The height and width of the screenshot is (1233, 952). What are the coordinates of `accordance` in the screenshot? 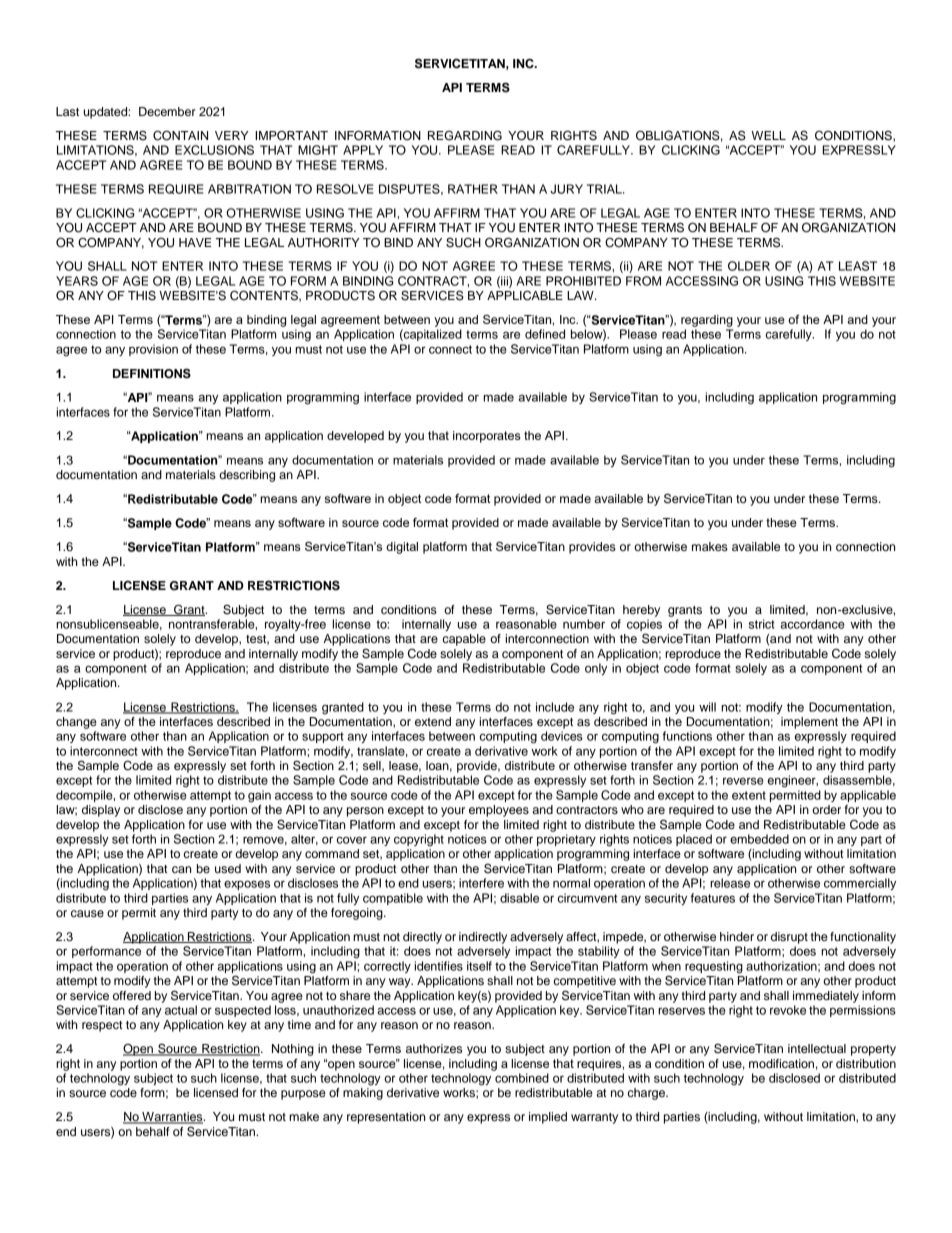 It's located at (812, 624).
